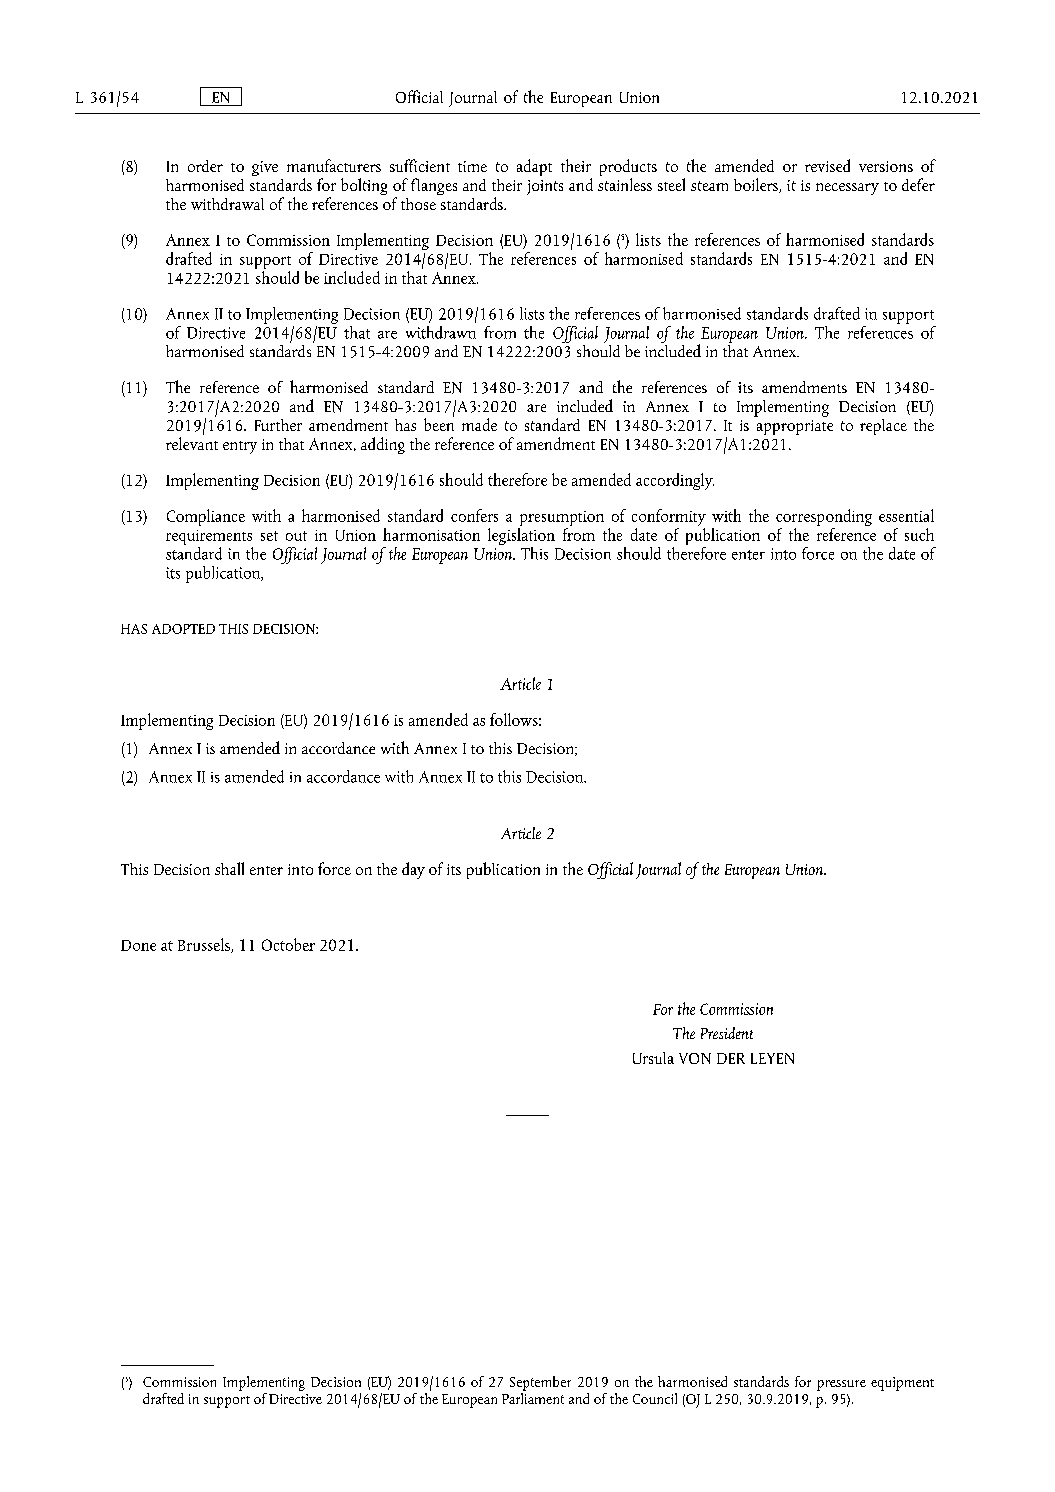 The image size is (1055, 1492). What do you see at coordinates (229, 868) in the screenshot?
I see `shall` at bounding box center [229, 868].
